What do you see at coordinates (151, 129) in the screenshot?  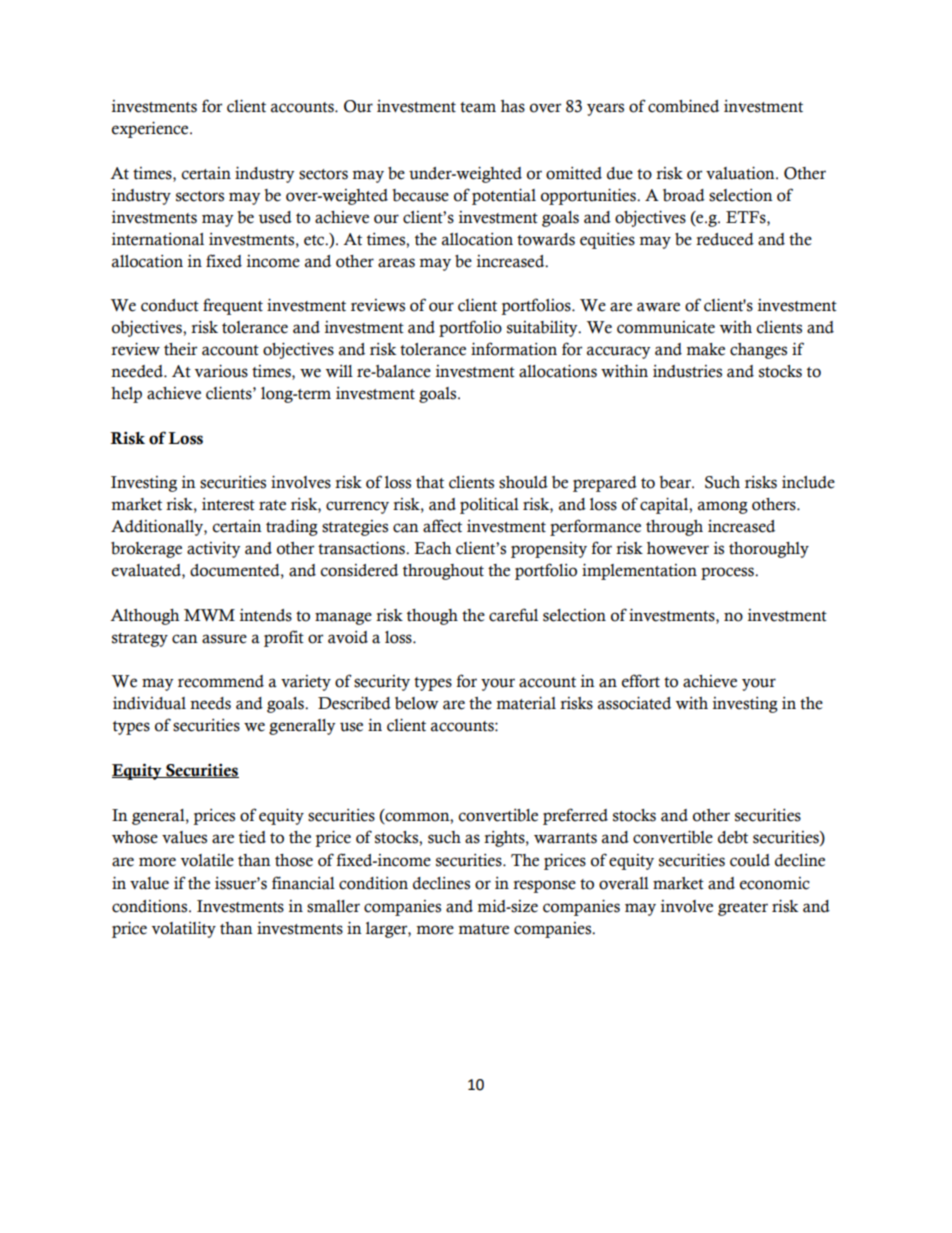 I see `experience` at bounding box center [151, 129].
